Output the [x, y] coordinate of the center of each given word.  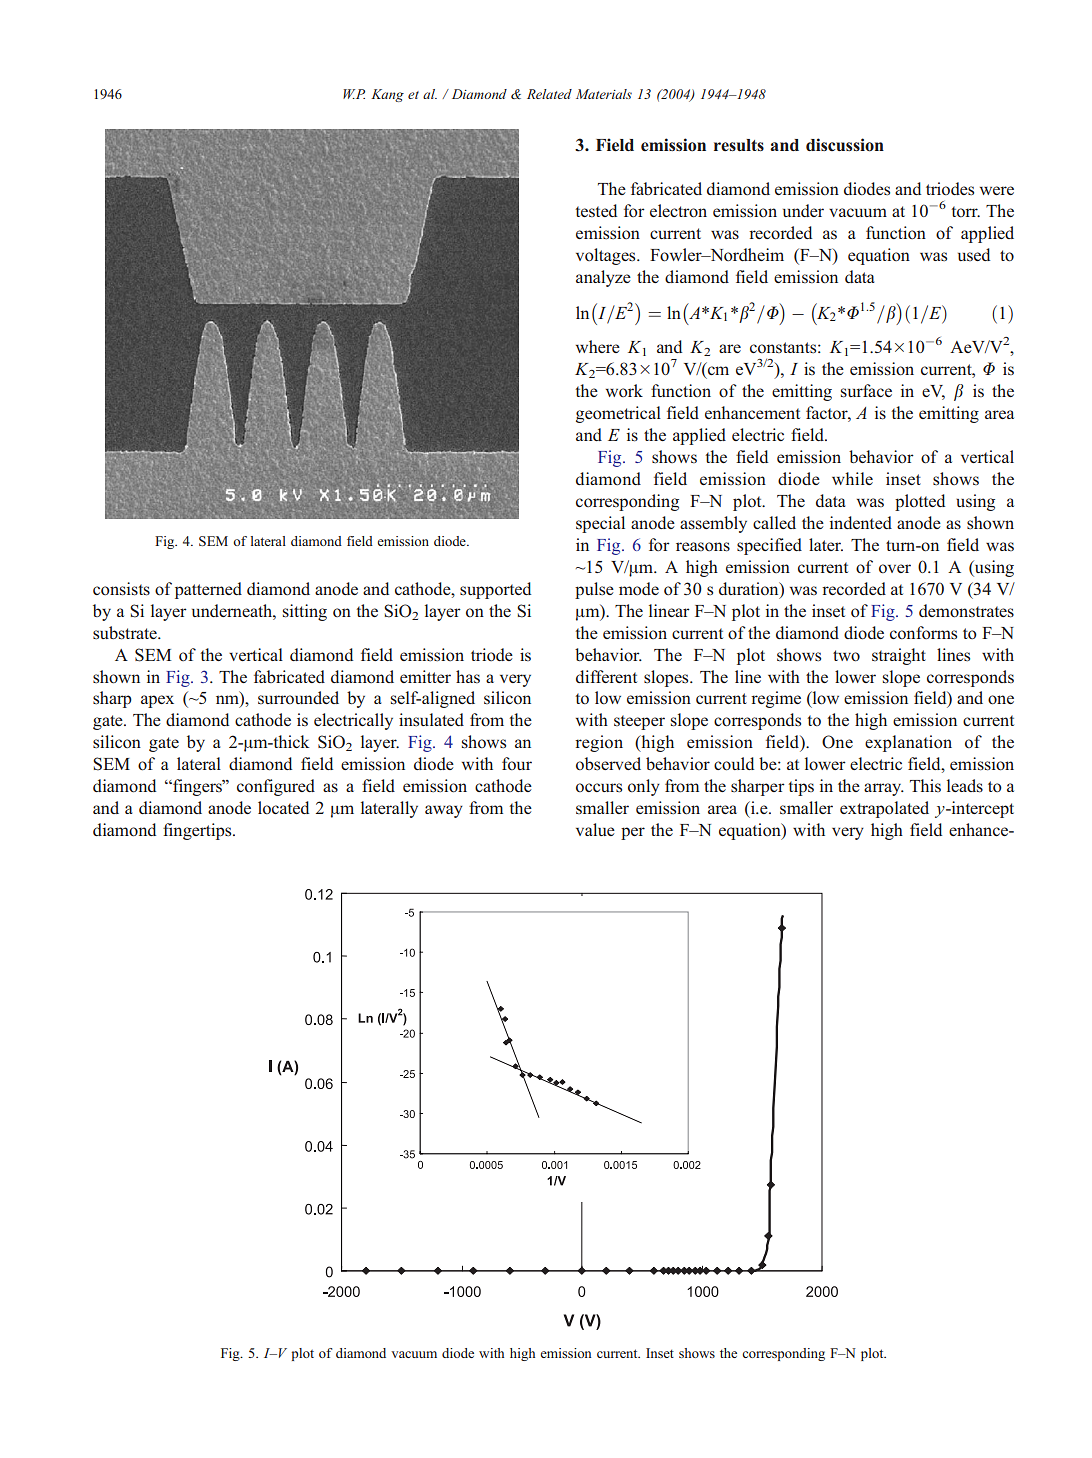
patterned [208, 590]
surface [866, 391]
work [624, 390]
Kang [387, 95]
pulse [594, 590]
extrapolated [884, 809]
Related [549, 94]
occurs [599, 788]
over [895, 569]
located [283, 808]
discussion [845, 145]
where [598, 346]
